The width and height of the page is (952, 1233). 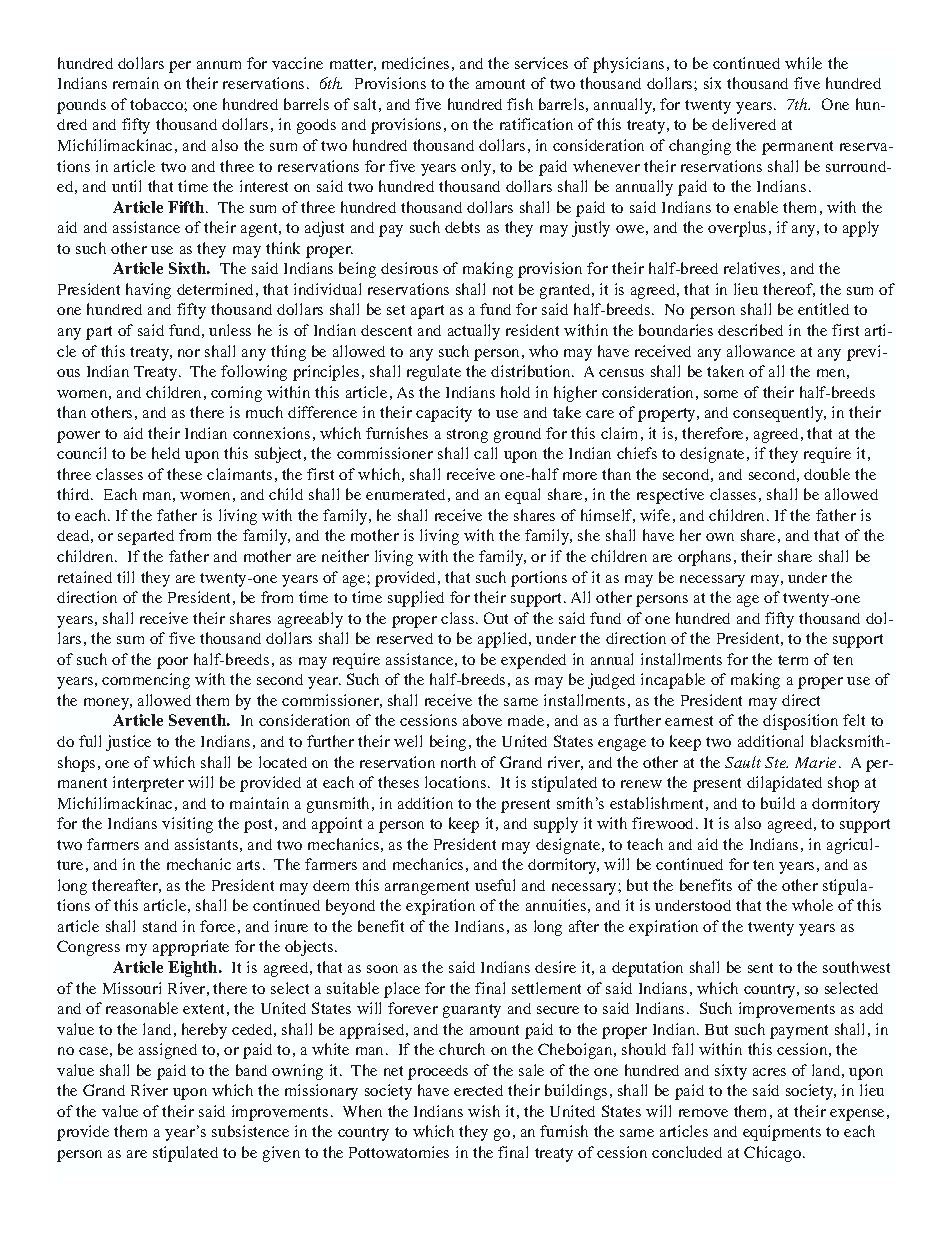 I want to click on subsistence, so click(x=250, y=1131).
